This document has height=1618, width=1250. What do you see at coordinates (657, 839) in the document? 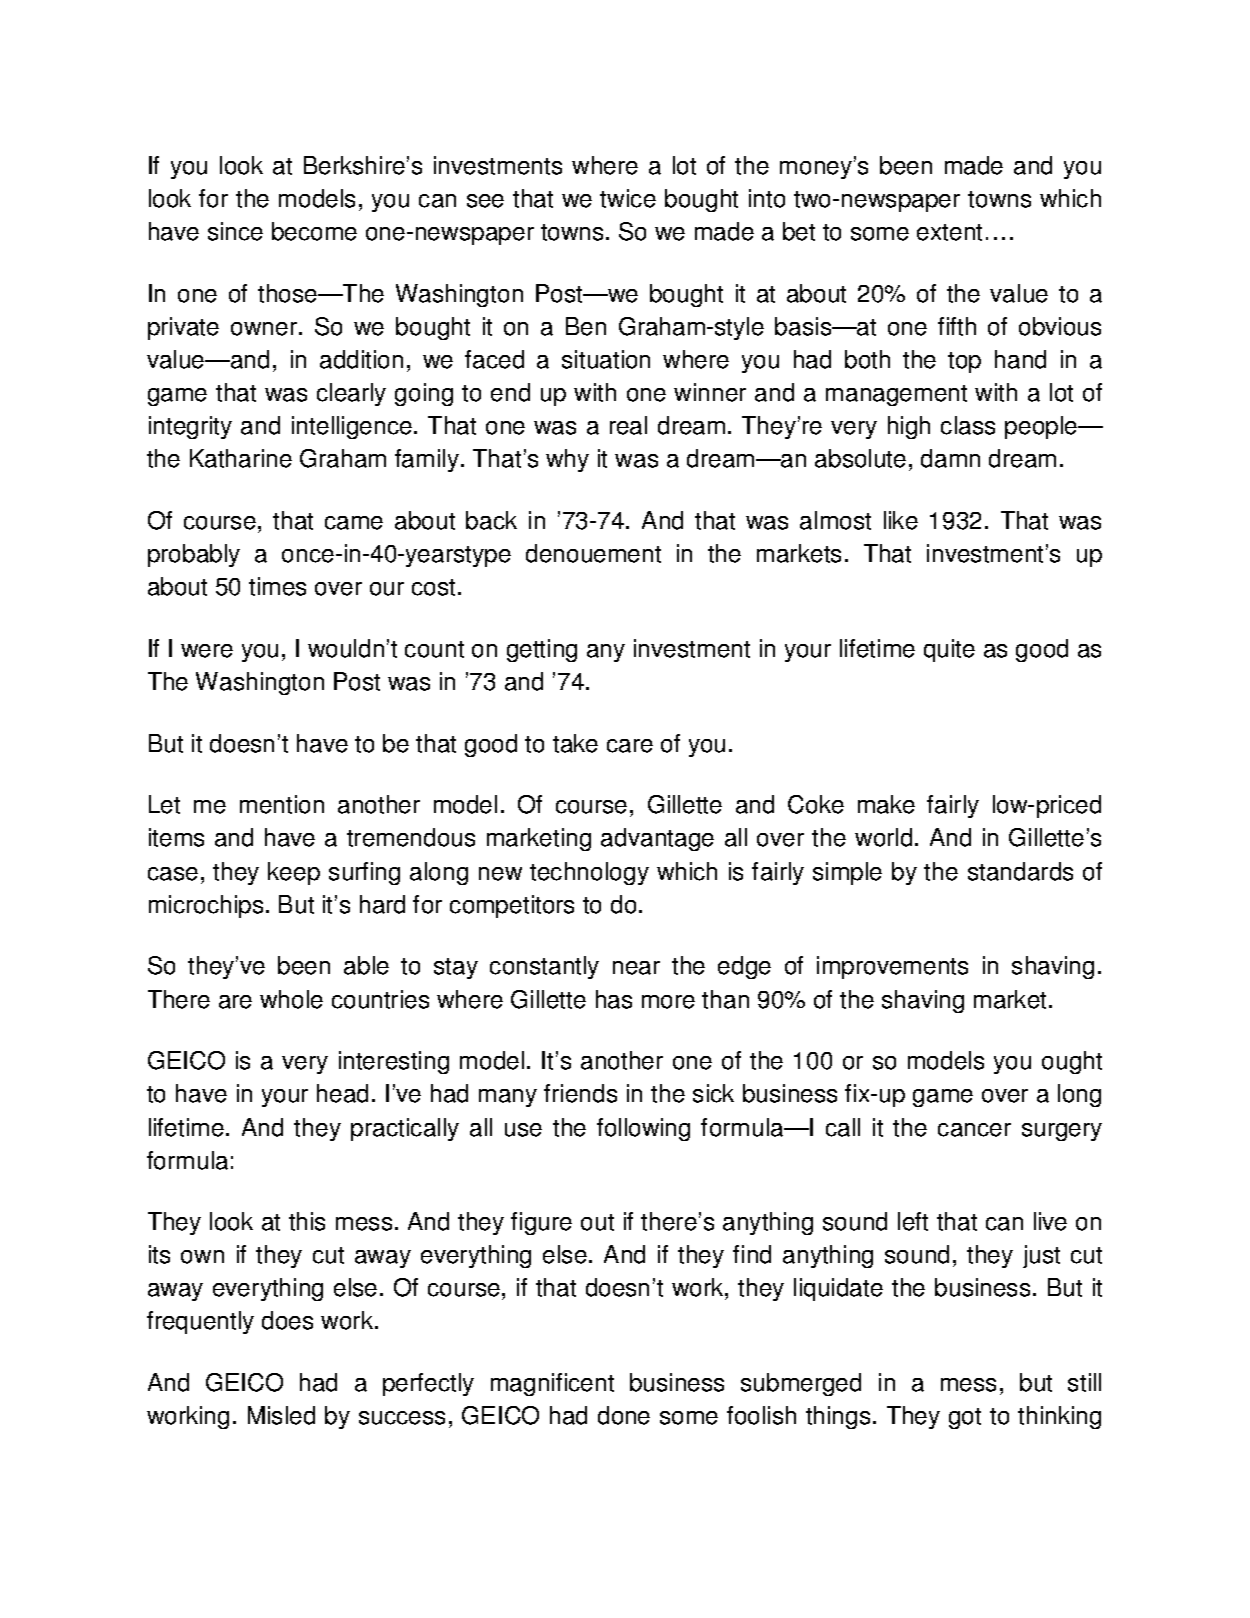
I see `advantage` at bounding box center [657, 839].
